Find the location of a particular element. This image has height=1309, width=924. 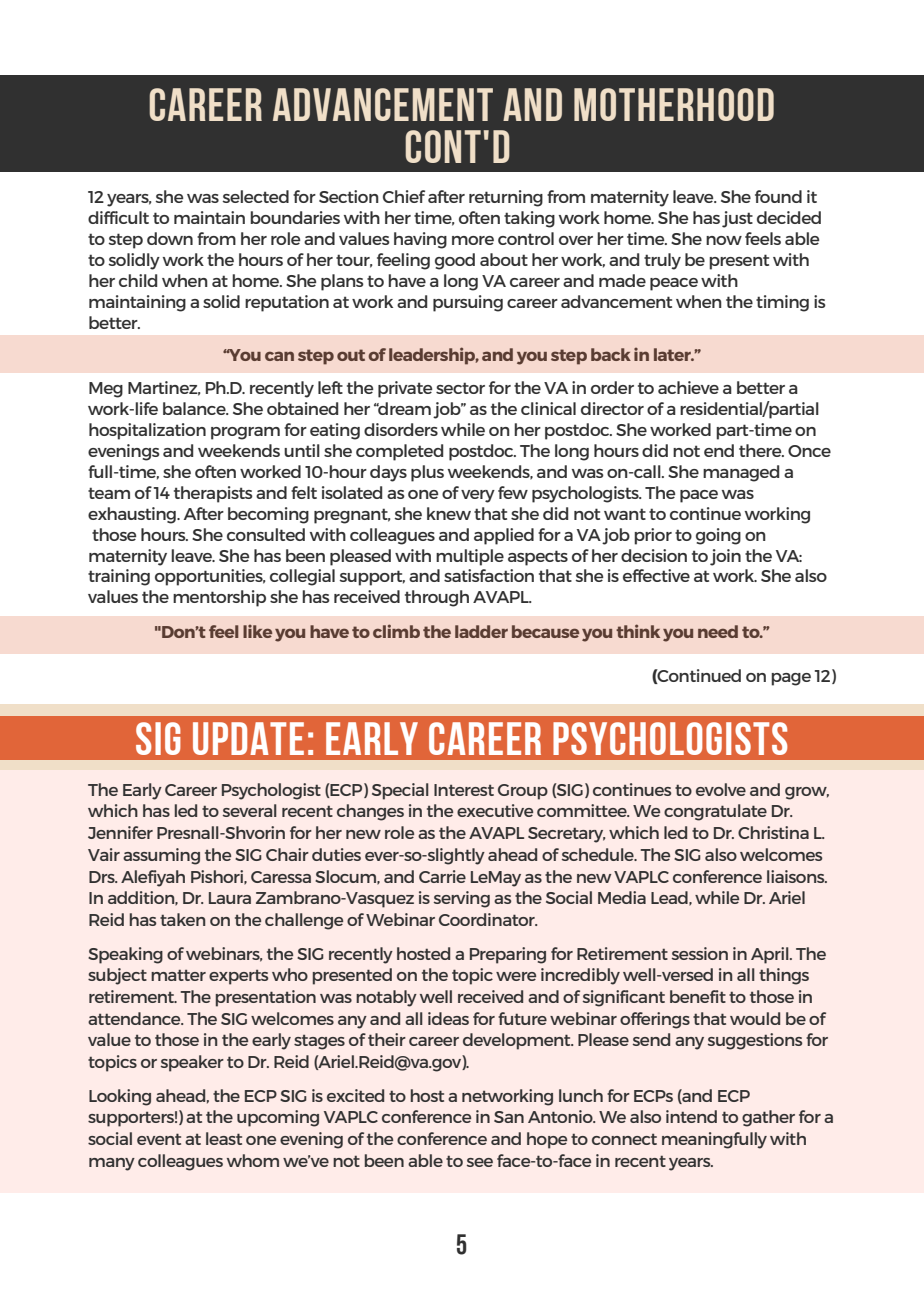

Chief is located at coordinates (404, 196).
